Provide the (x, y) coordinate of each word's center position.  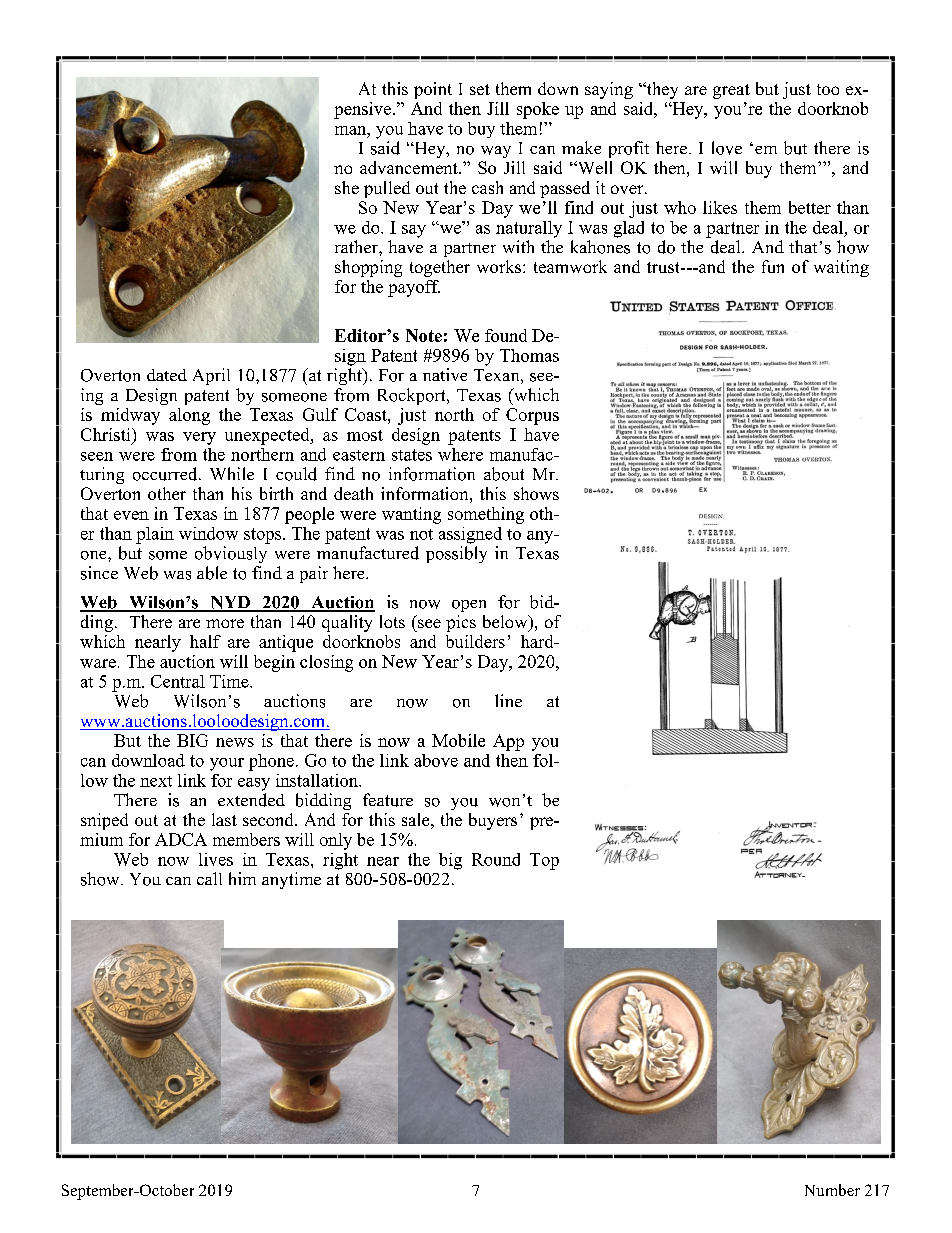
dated (167, 375)
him (242, 878)
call (209, 878)
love (727, 148)
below (506, 623)
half (205, 641)
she (347, 187)
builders (475, 641)
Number (832, 1190)
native (445, 374)
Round (496, 859)
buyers (493, 821)
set (480, 89)
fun (773, 266)
